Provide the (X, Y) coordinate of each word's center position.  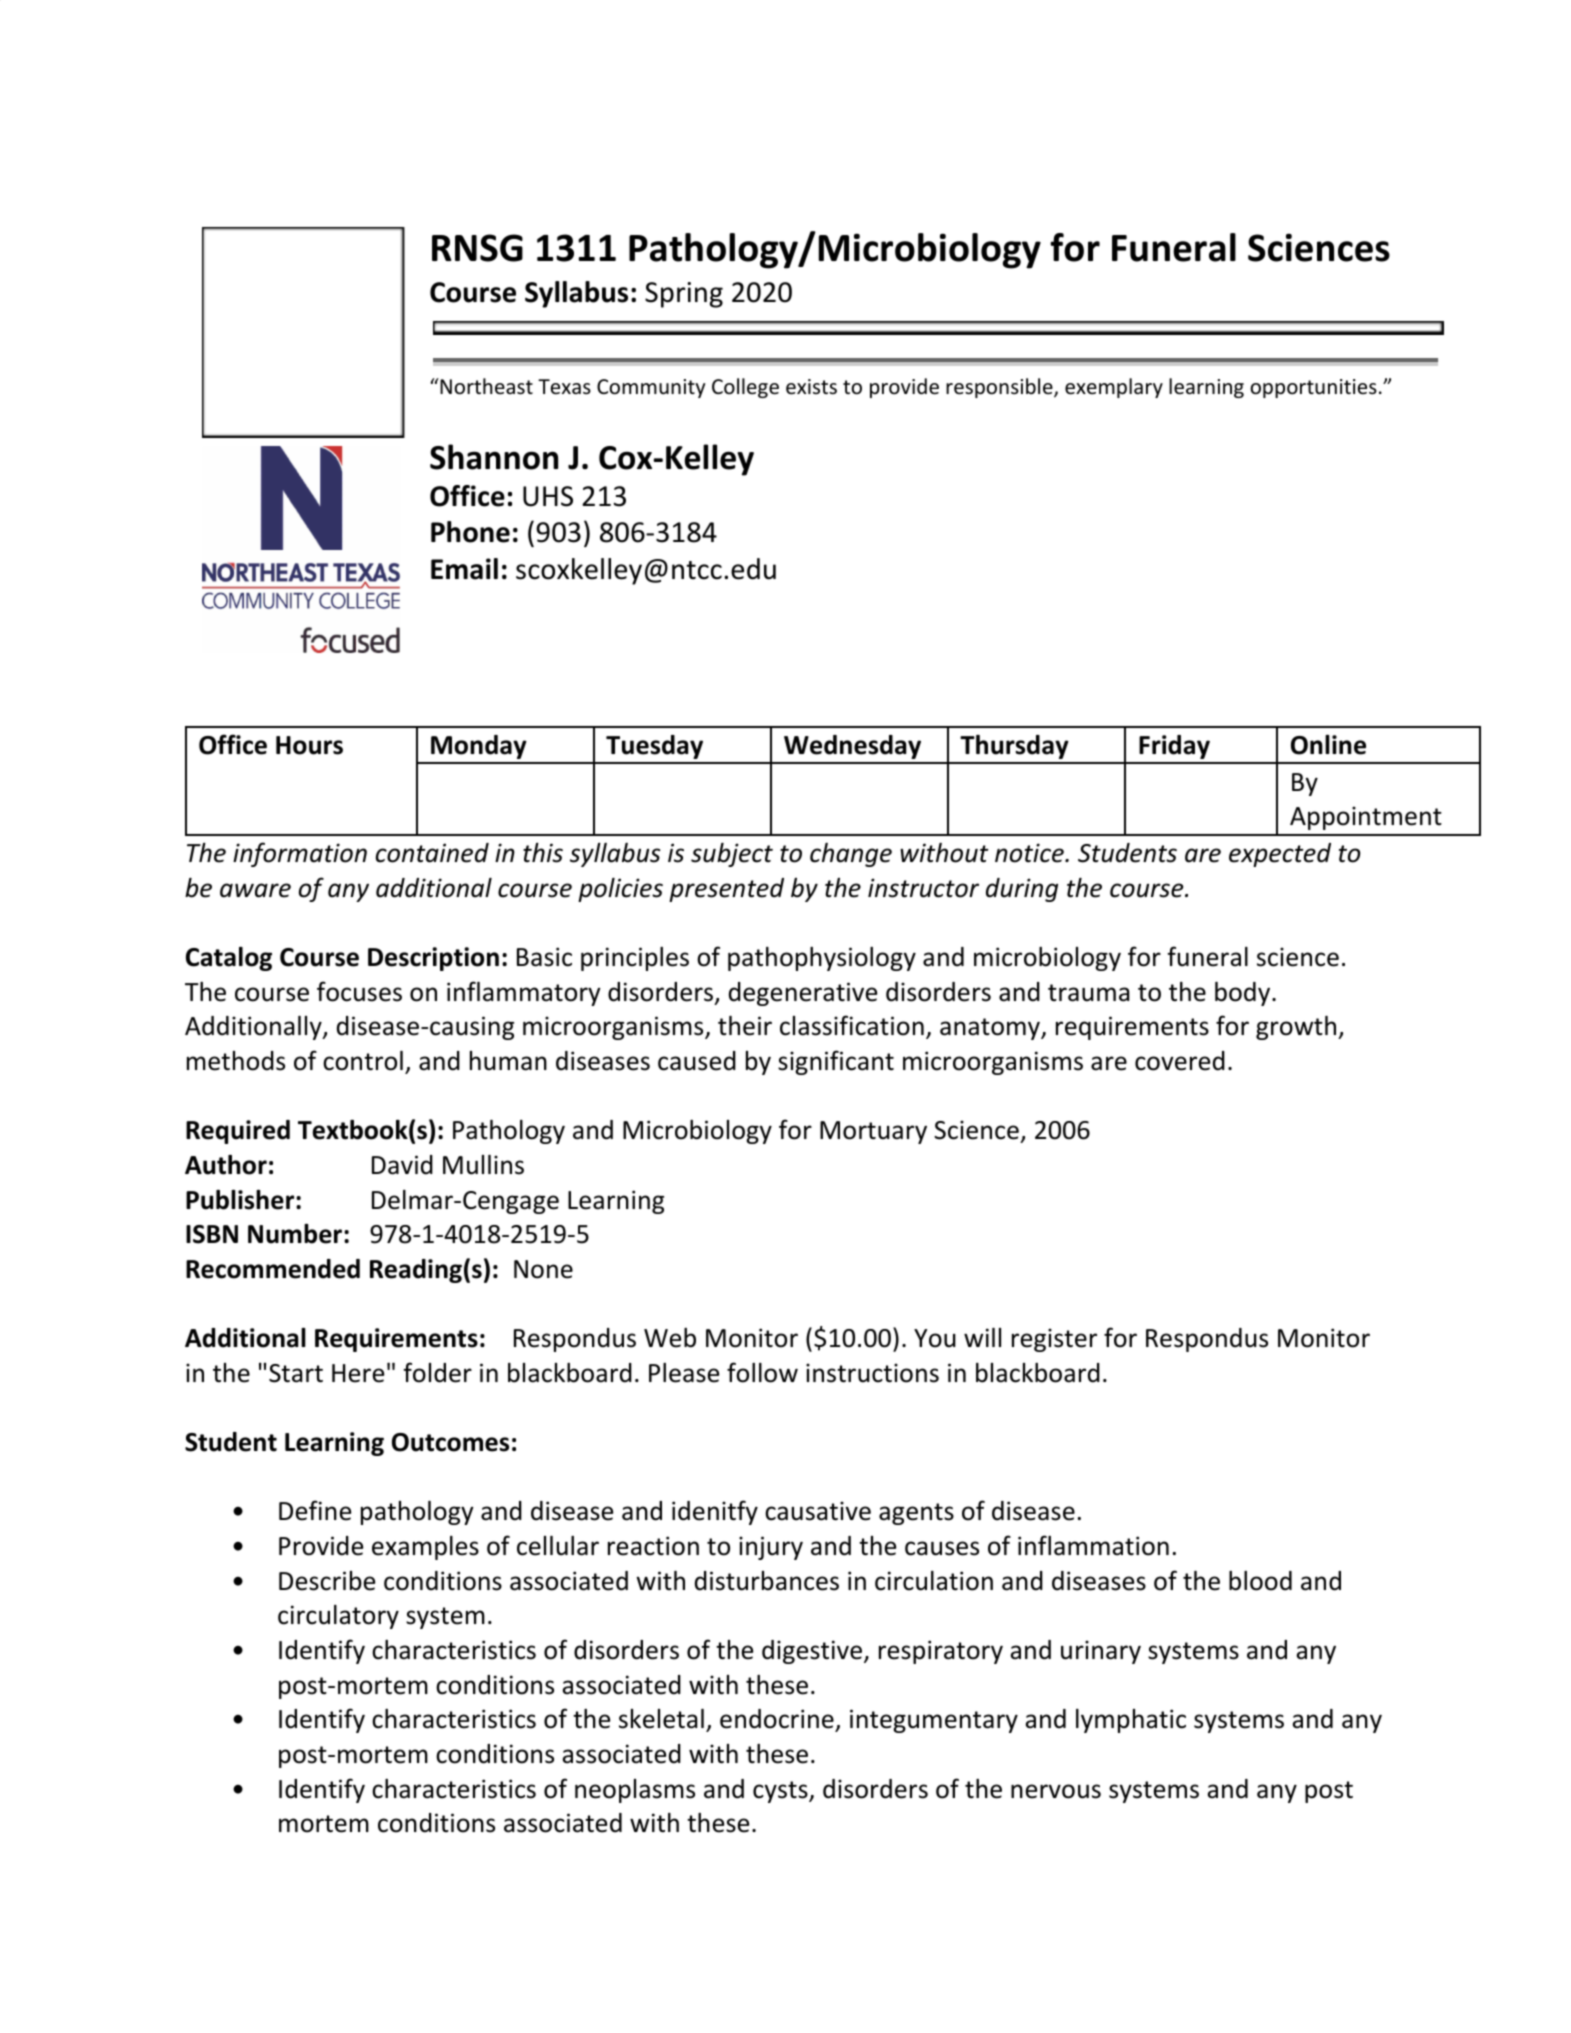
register (1054, 1340)
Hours (309, 745)
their (745, 1026)
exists (811, 387)
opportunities (1313, 388)
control (363, 1061)
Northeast (485, 386)
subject (732, 855)
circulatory (338, 1617)
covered (1180, 1061)
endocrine (778, 1720)
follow (762, 1372)
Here (358, 1373)
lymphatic (1131, 1721)
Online (1328, 745)
